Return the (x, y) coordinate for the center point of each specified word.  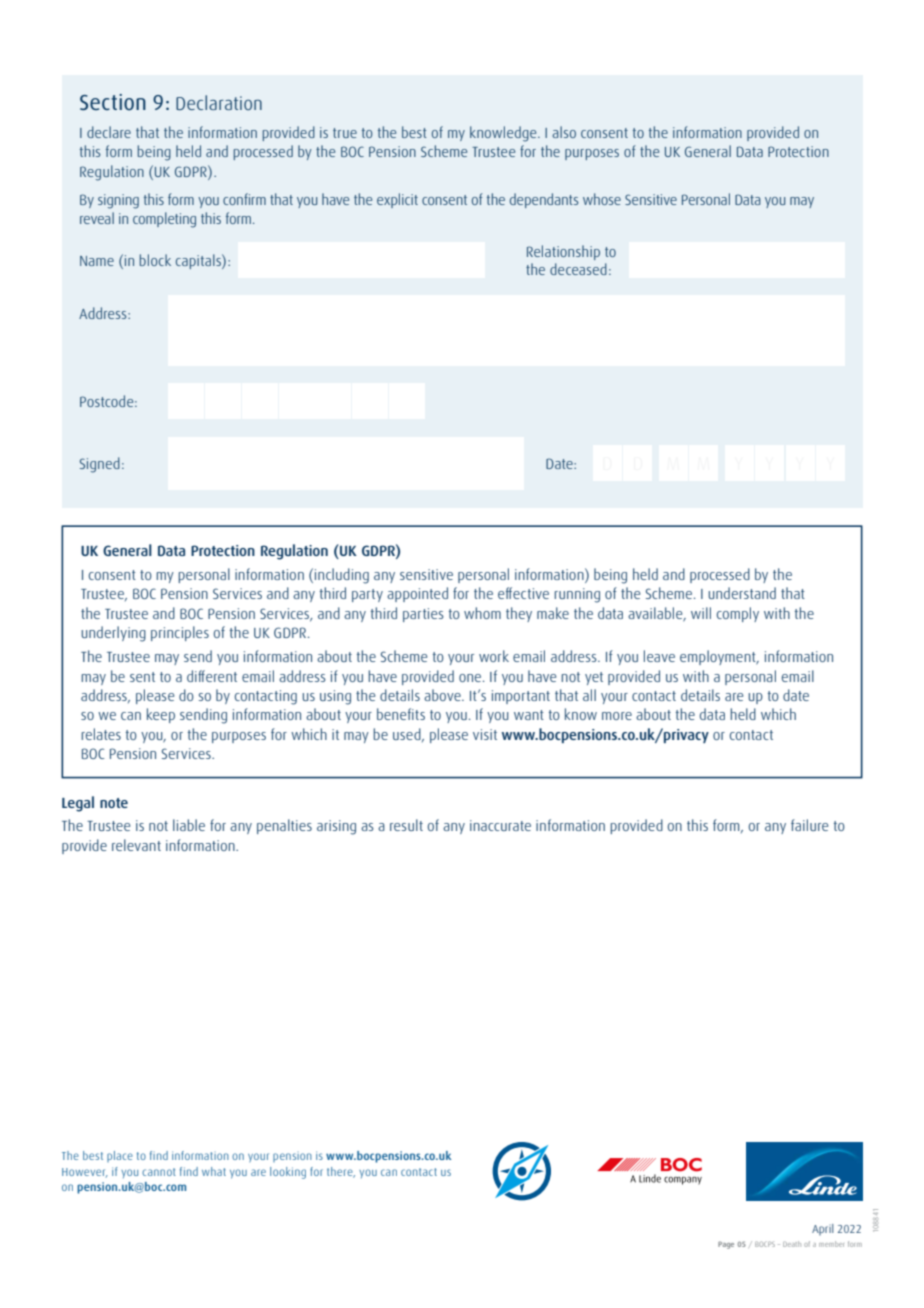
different (212, 676)
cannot (159, 1172)
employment (719, 657)
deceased (578, 269)
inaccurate (500, 825)
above (443, 695)
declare (109, 132)
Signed (100, 465)
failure (809, 825)
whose (602, 199)
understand (742, 593)
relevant (136, 845)
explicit (397, 200)
